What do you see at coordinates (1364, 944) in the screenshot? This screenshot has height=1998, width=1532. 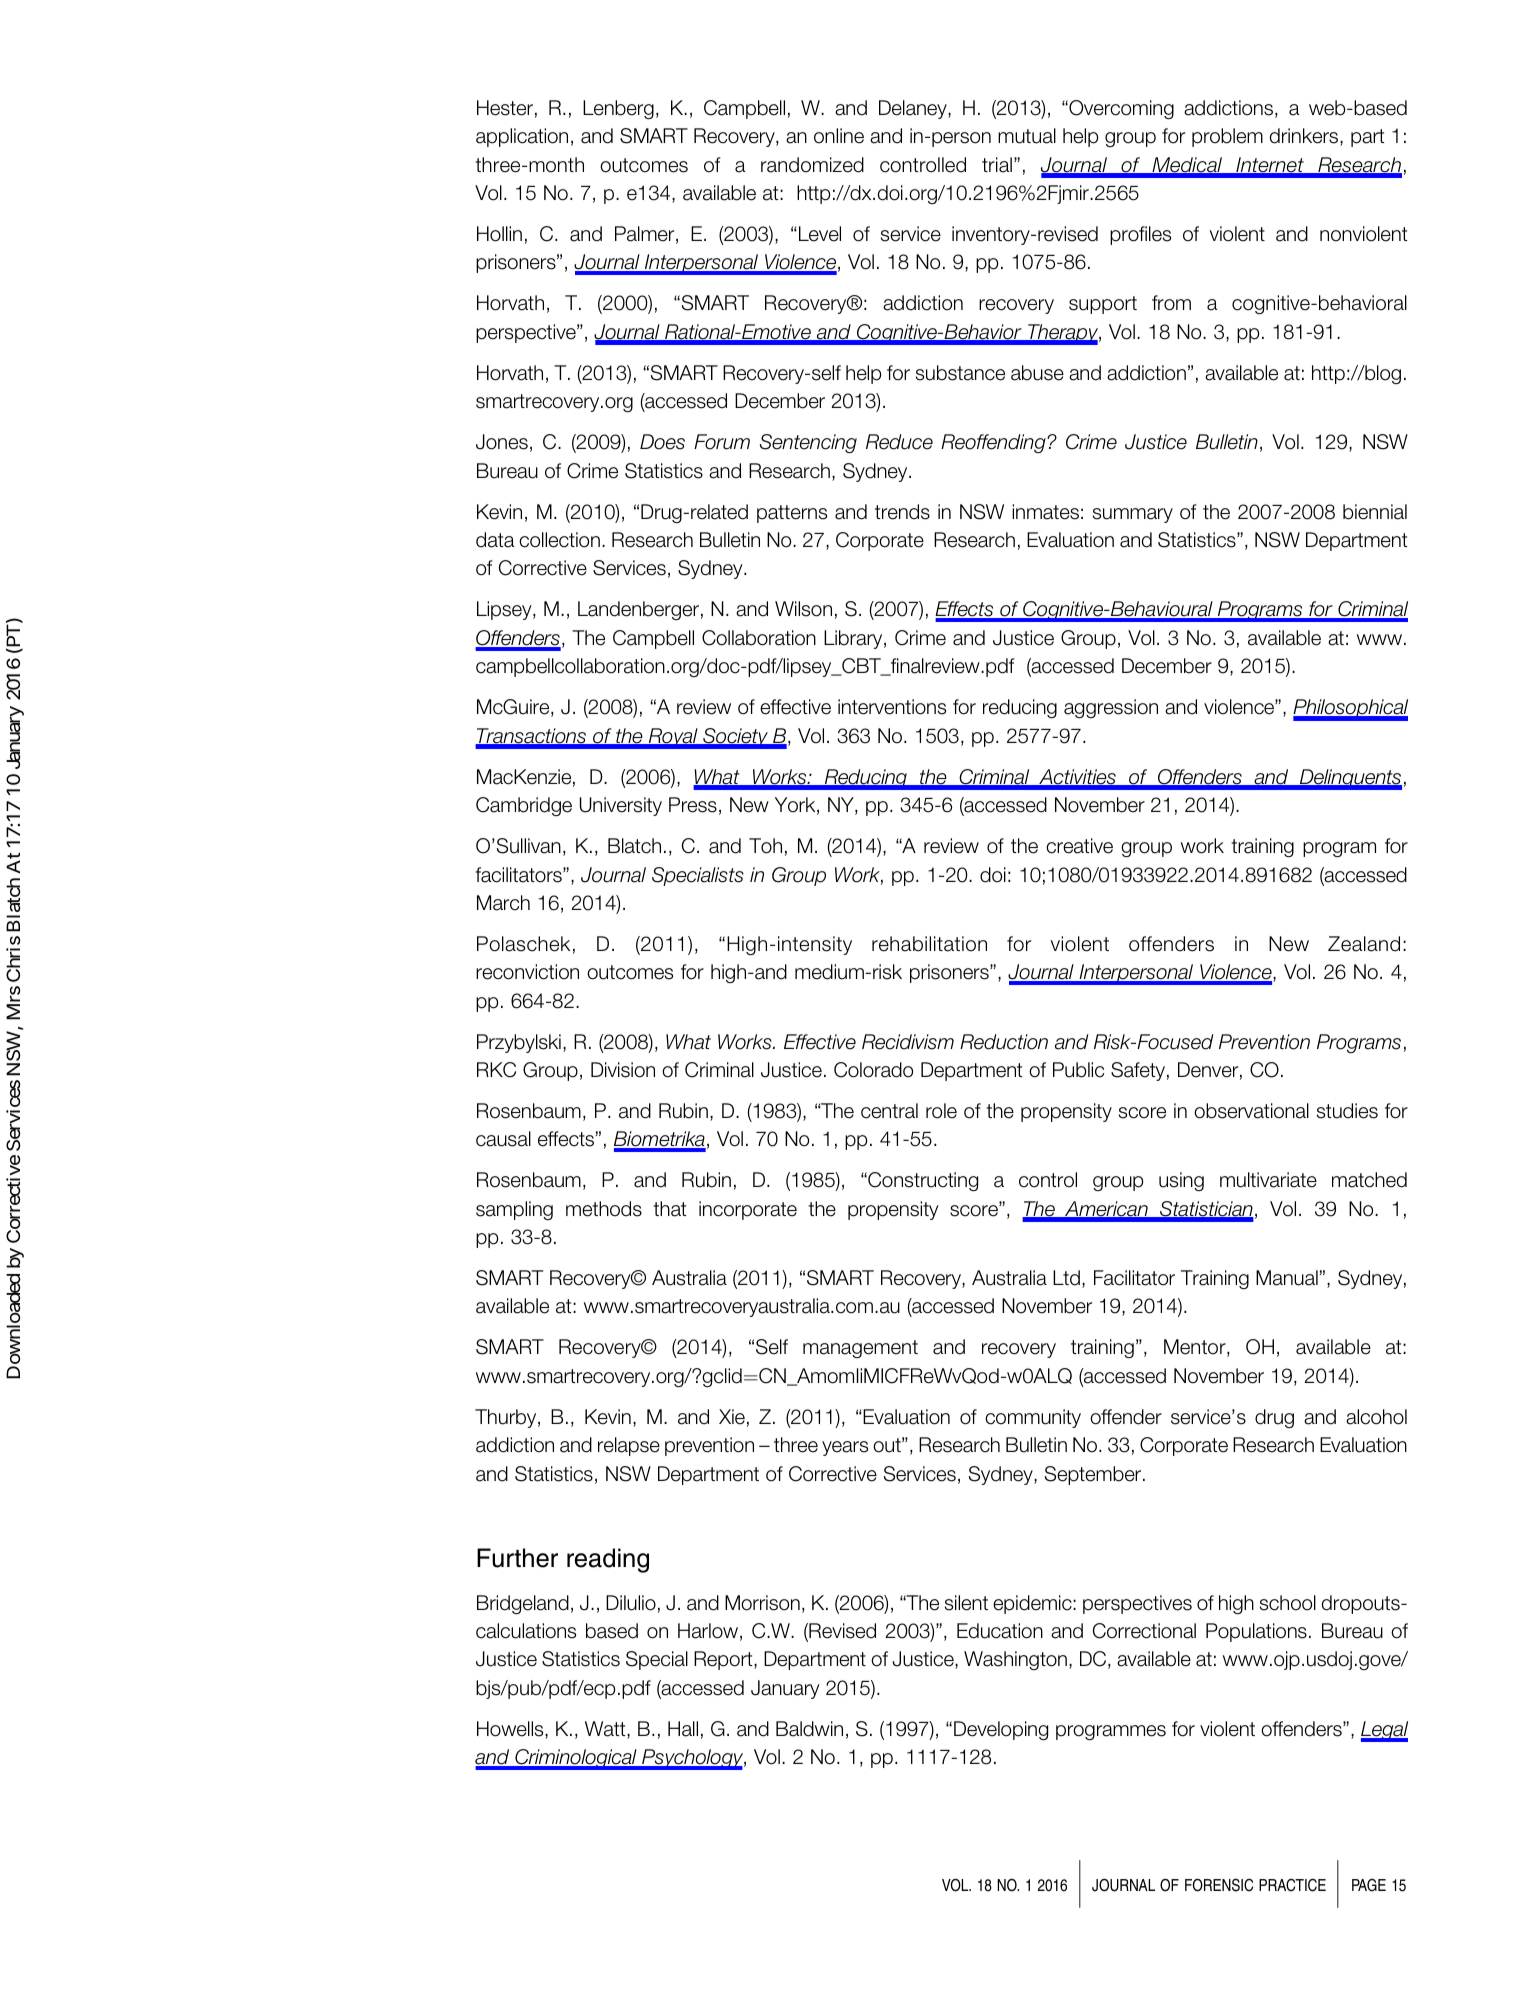 I see `Zealand` at bounding box center [1364, 944].
